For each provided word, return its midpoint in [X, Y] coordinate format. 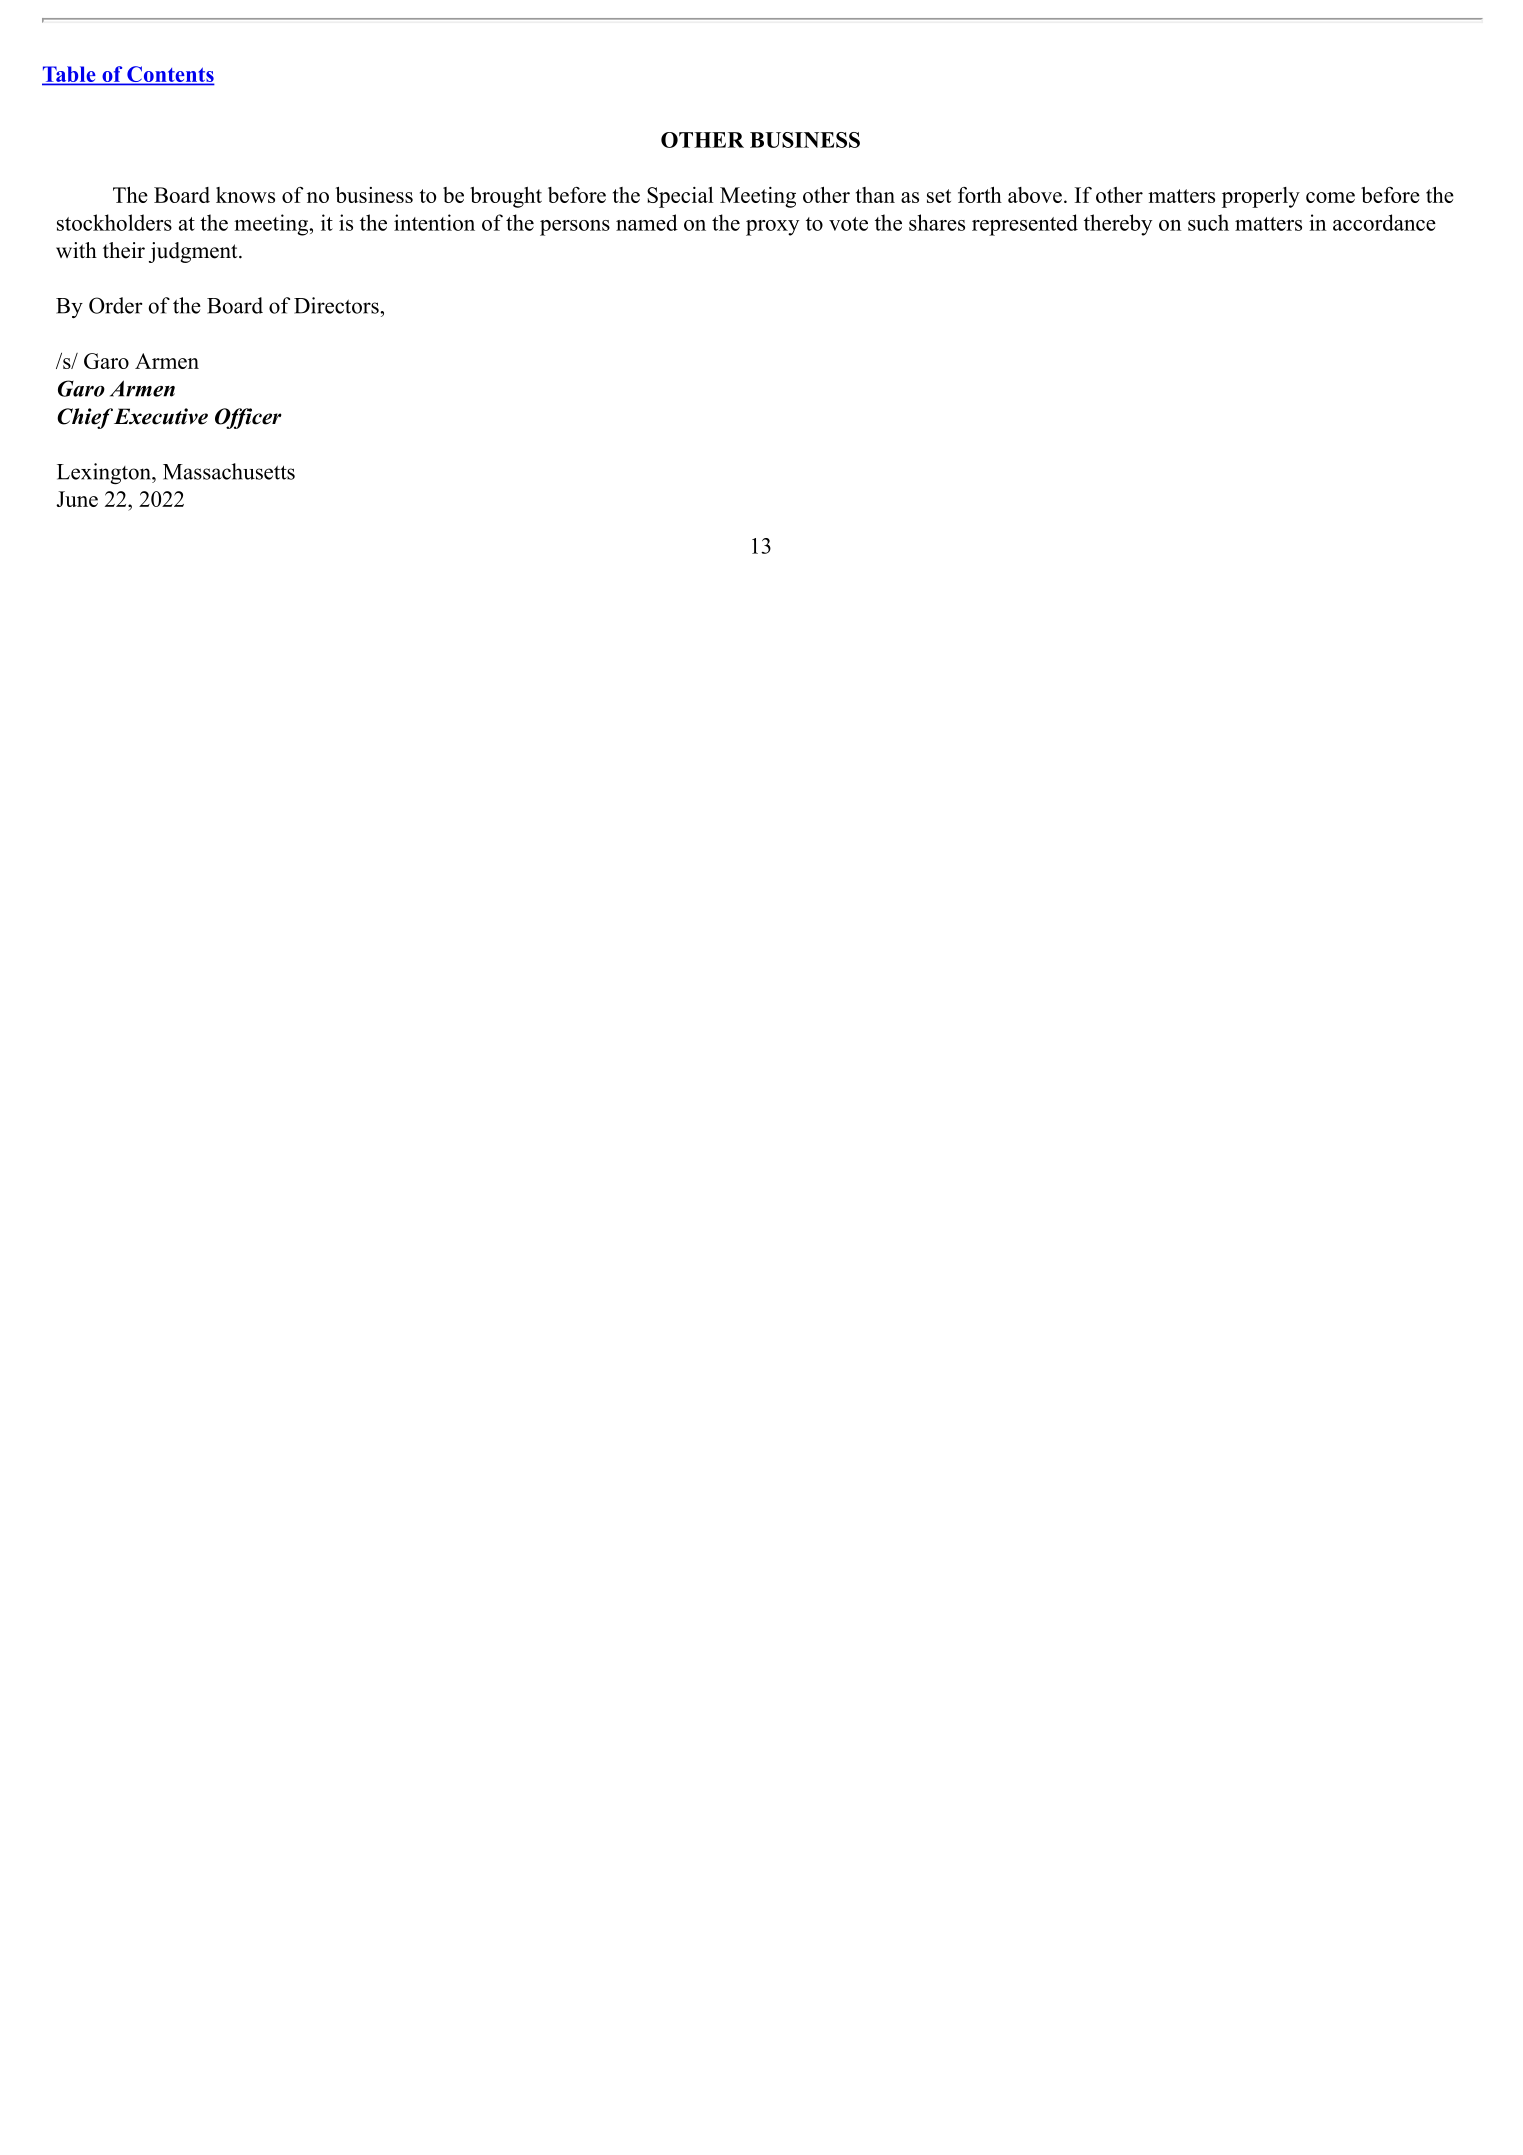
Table [70, 75]
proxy [772, 228]
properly [1261, 197]
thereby [1118, 225]
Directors [337, 305]
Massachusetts [229, 471]
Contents [170, 75]
